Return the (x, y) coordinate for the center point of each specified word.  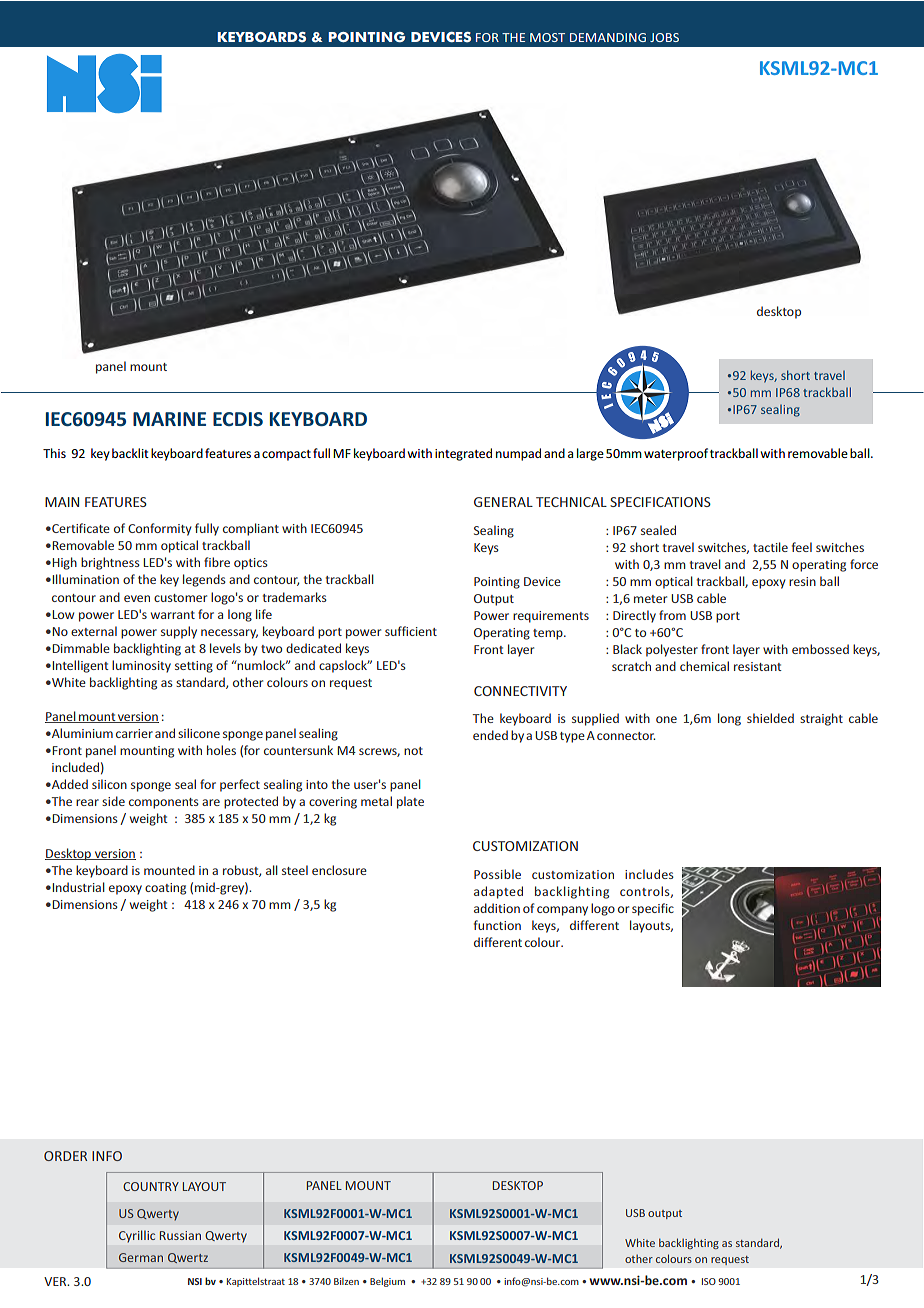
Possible (497, 874)
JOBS (664, 37)
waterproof (676, 454)
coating (165, 889)
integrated (463, 454)
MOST (547, 37)
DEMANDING (608, 37)
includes (649, 874)
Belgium (387, 1282)
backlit (130, 453)
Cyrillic (137, 1236)
